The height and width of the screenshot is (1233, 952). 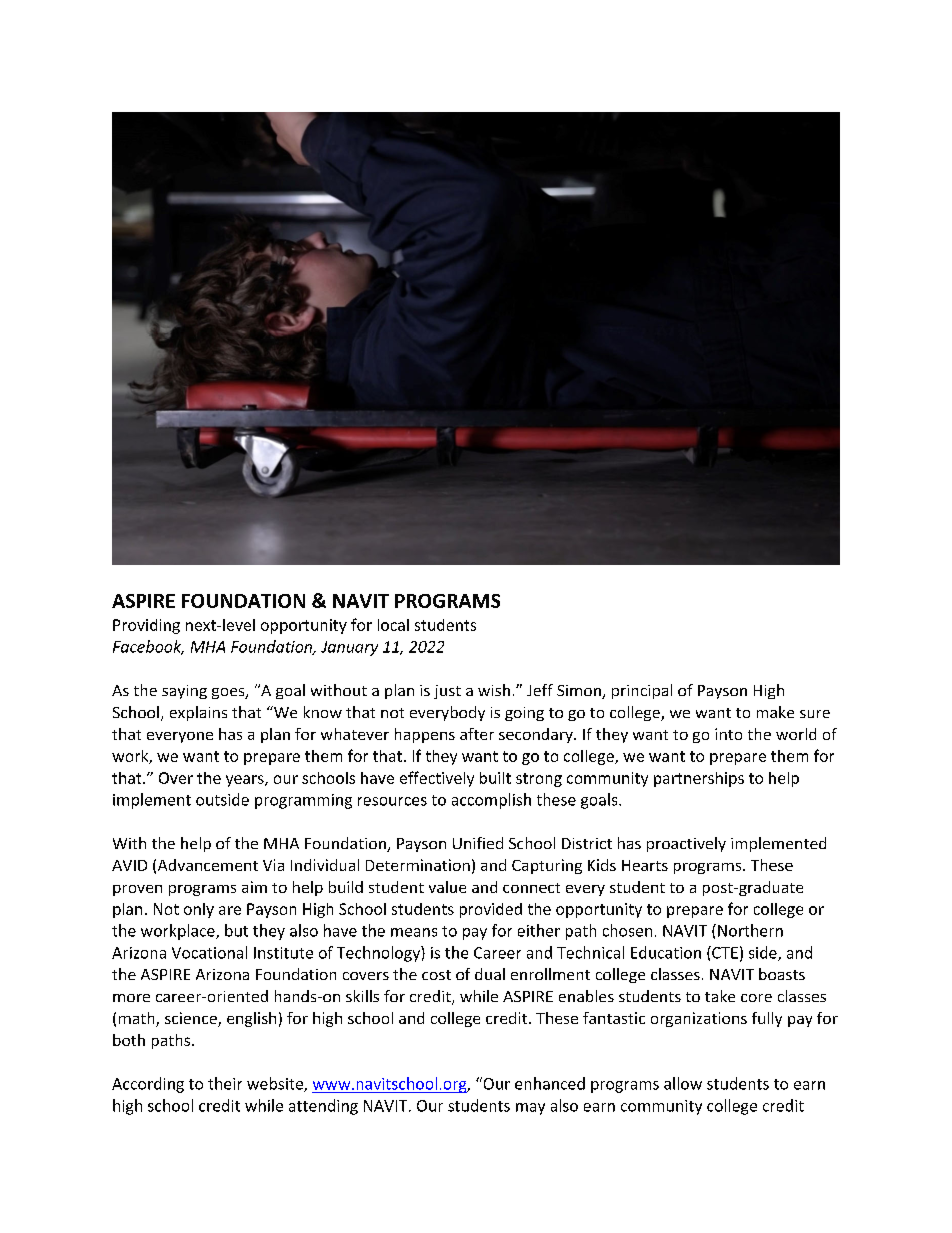 What do you see at coordinates (642, 691) in the screenshot?
I see `principal` at bounding box center [642, 691].
